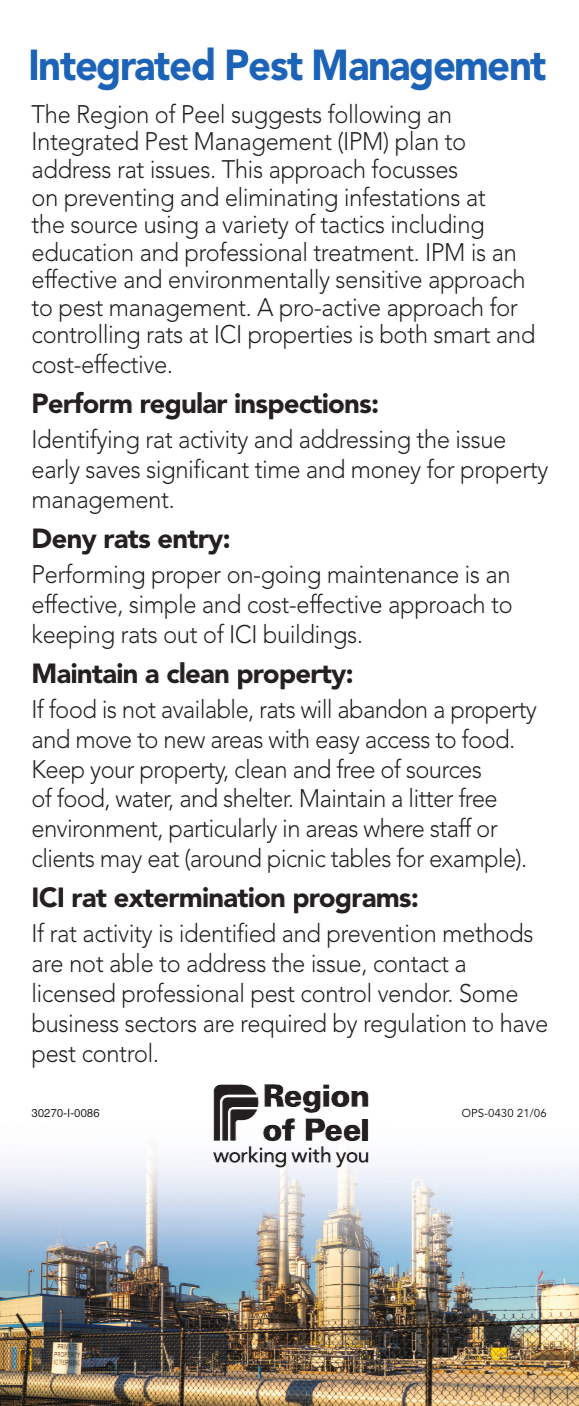  What do you see at coordinates (104, 742) in the page?
I see `move` at bounding box center [104, 742].
